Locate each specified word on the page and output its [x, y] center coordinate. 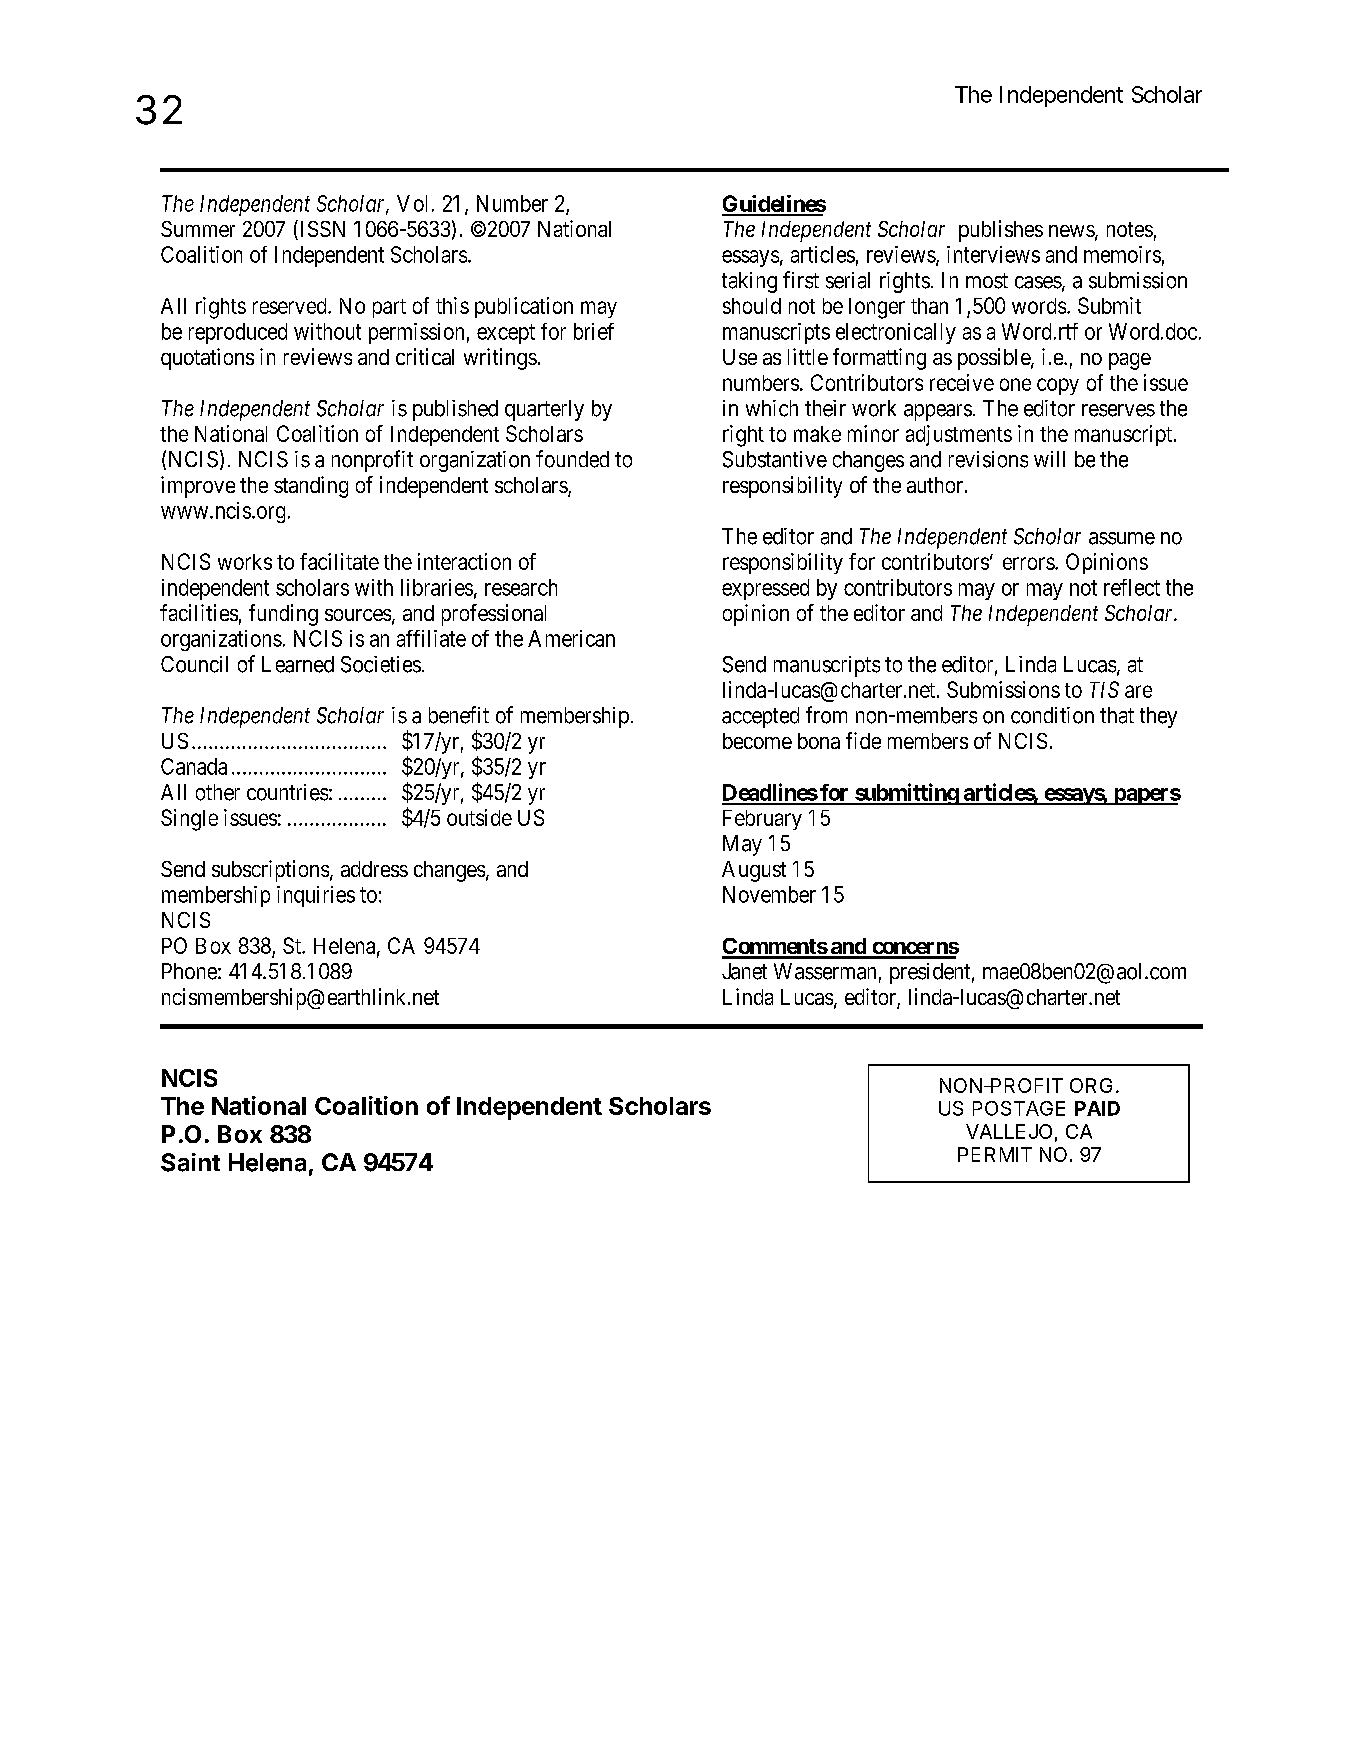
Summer [198, 229]
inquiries [316, 896]
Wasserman [825, 971]
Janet [744, 971]
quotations [207, 359]
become [757, 741]
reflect [1132, 587]
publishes [1001, 231]
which [772, 408]
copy [1058, 386]
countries [287, 792]
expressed [765, 589]
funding [283, 615]
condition [1052, 715]
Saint [190, 1162]
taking [749, 282]
